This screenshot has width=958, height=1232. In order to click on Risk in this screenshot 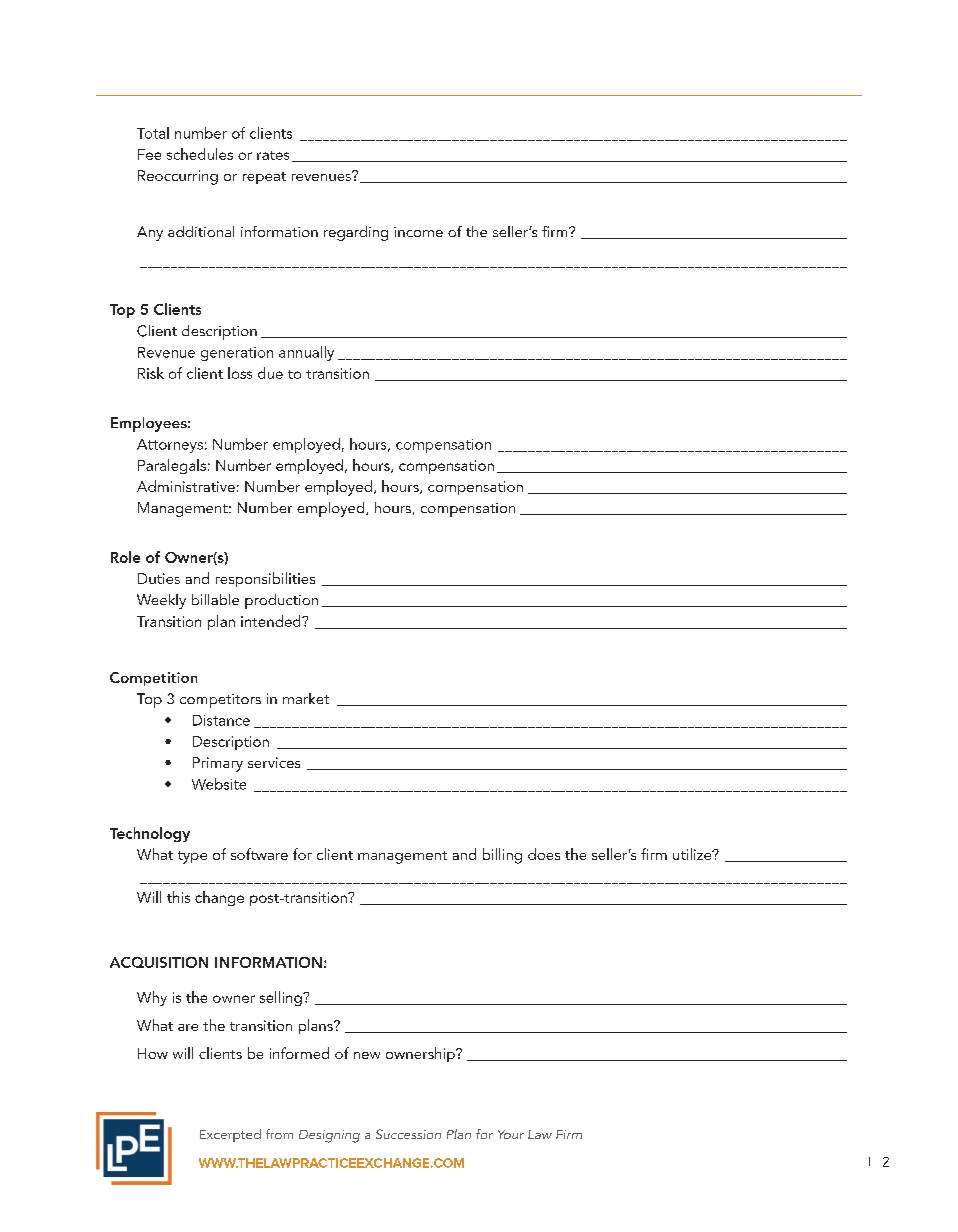, I will do `click(151, 373)`.
